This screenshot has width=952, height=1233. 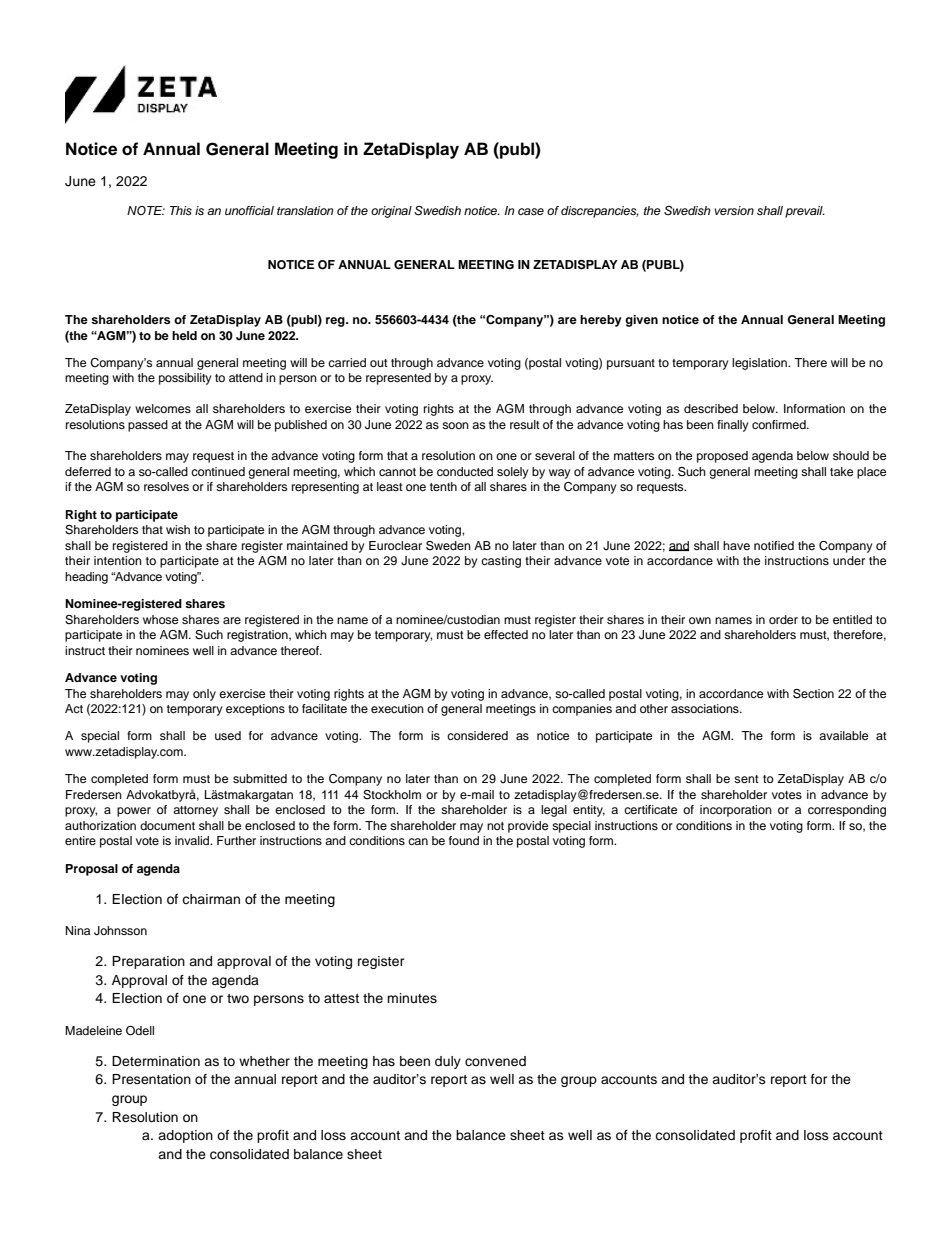 What do you see at coordinates (464, 840) in the screenshot?
I see `found` at bounding box center [464, 840].
